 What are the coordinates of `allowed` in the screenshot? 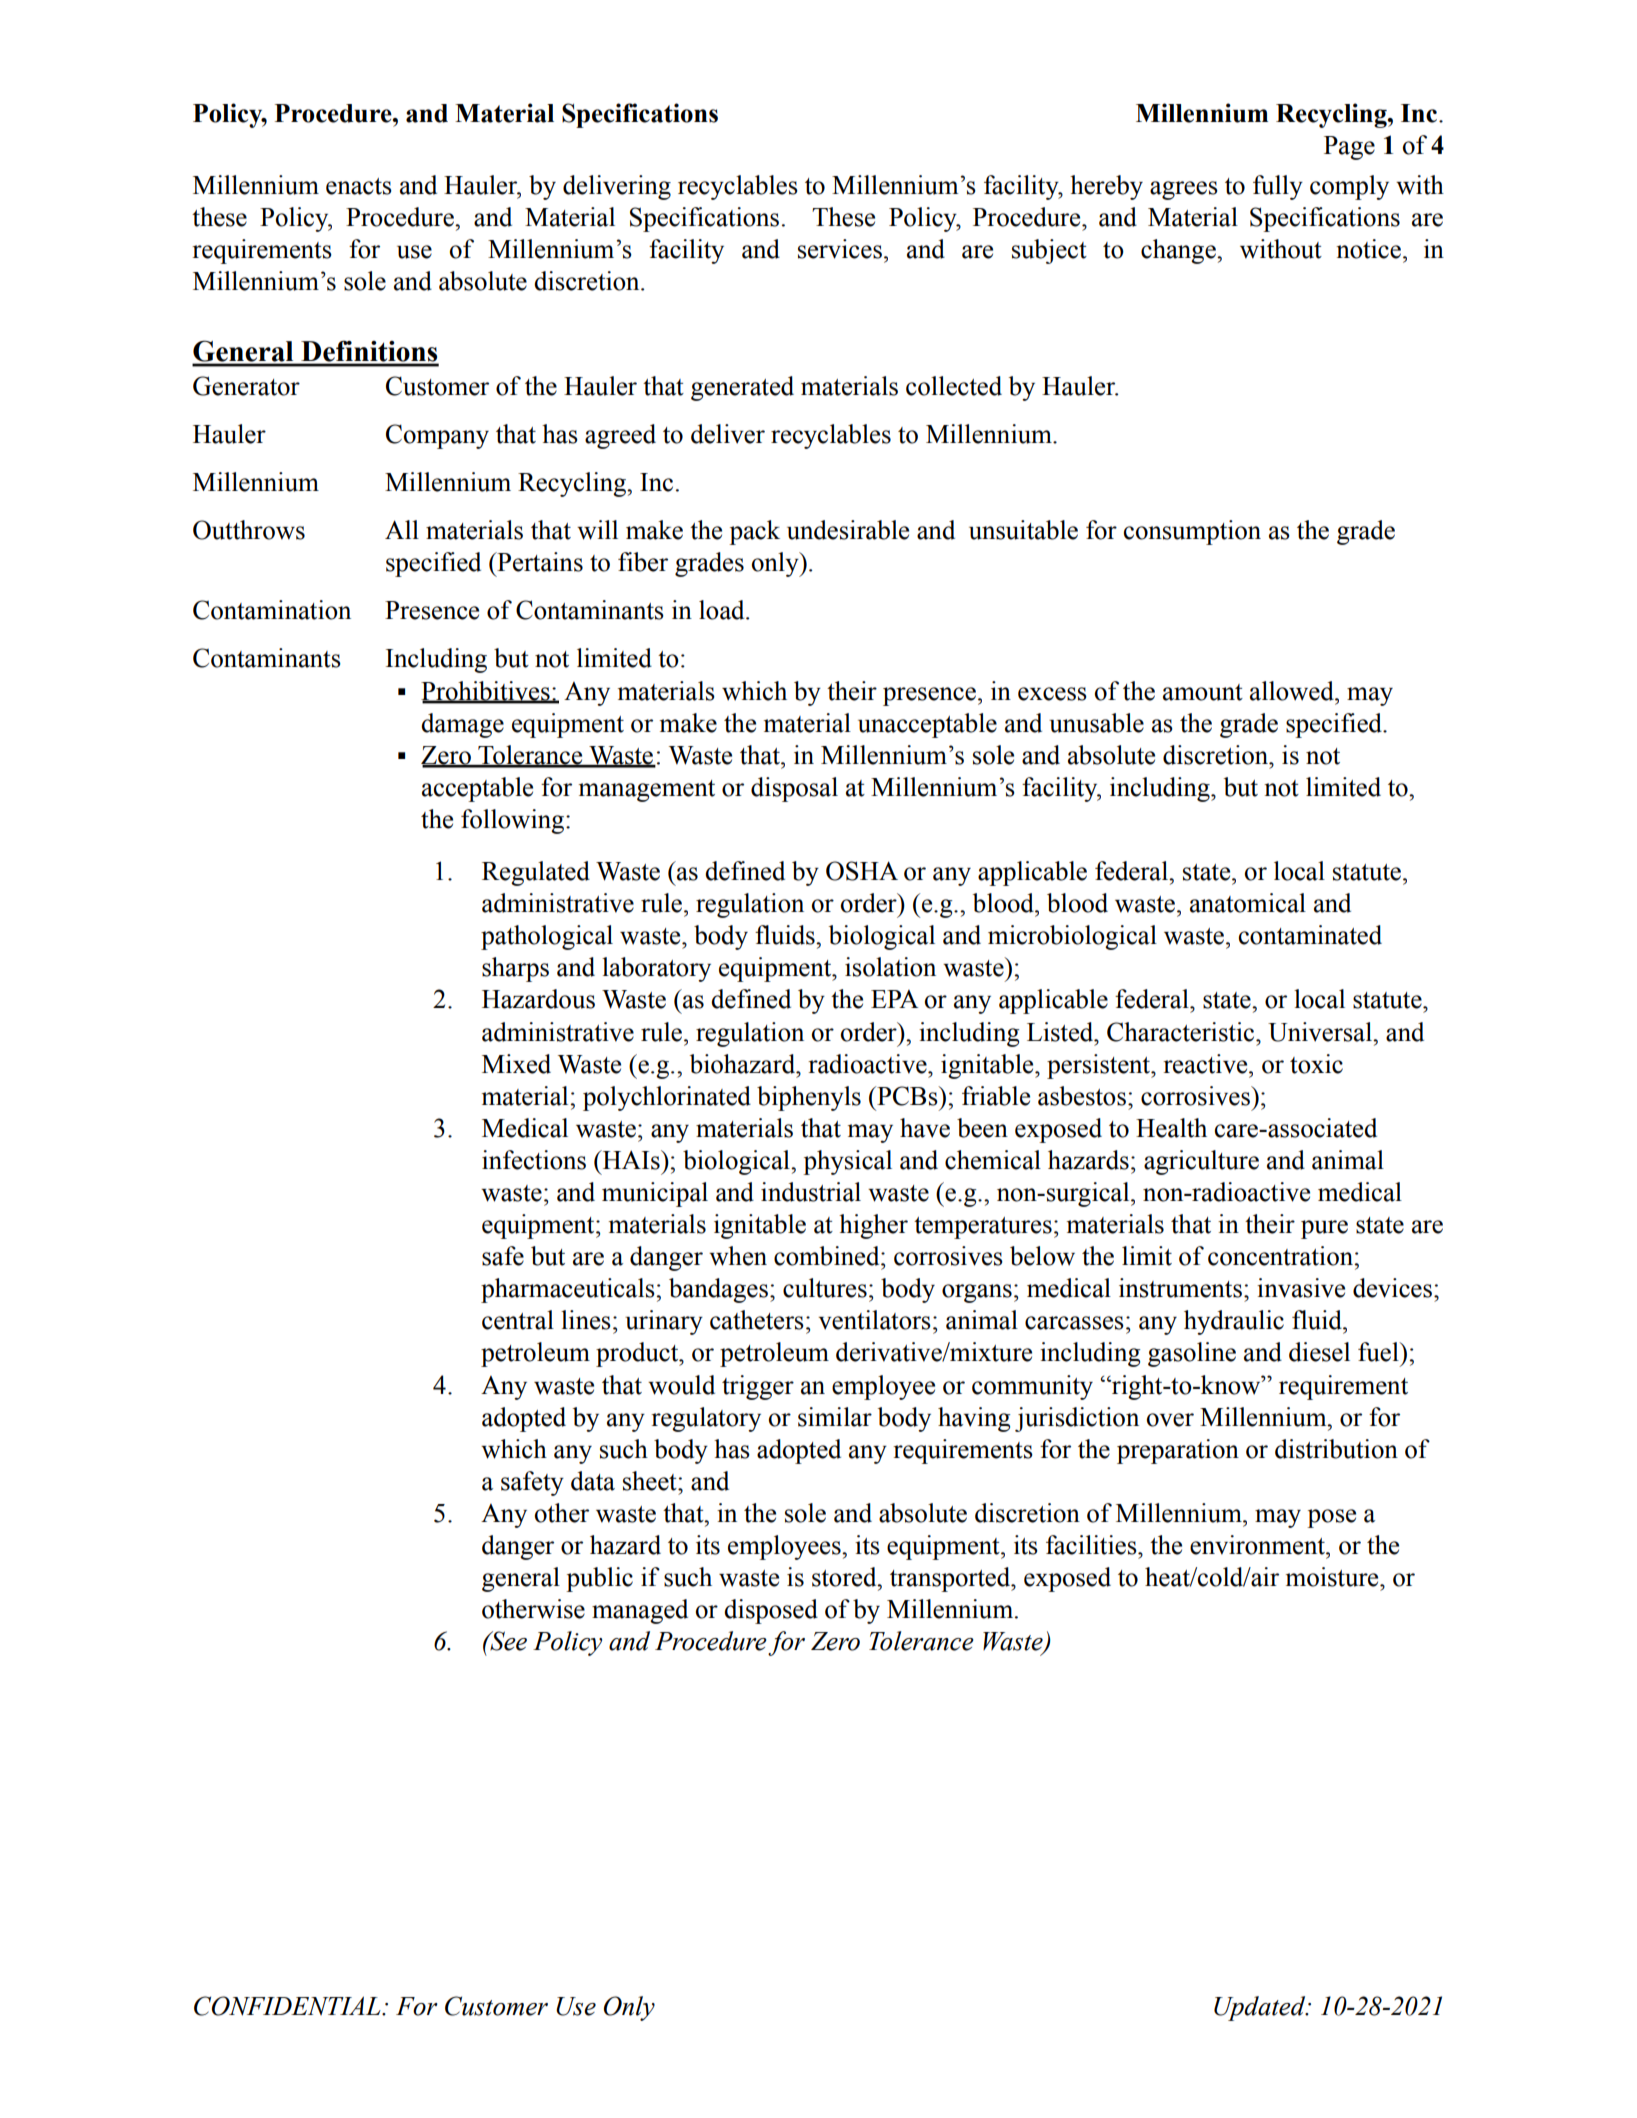 It's located at (1293, 691).
